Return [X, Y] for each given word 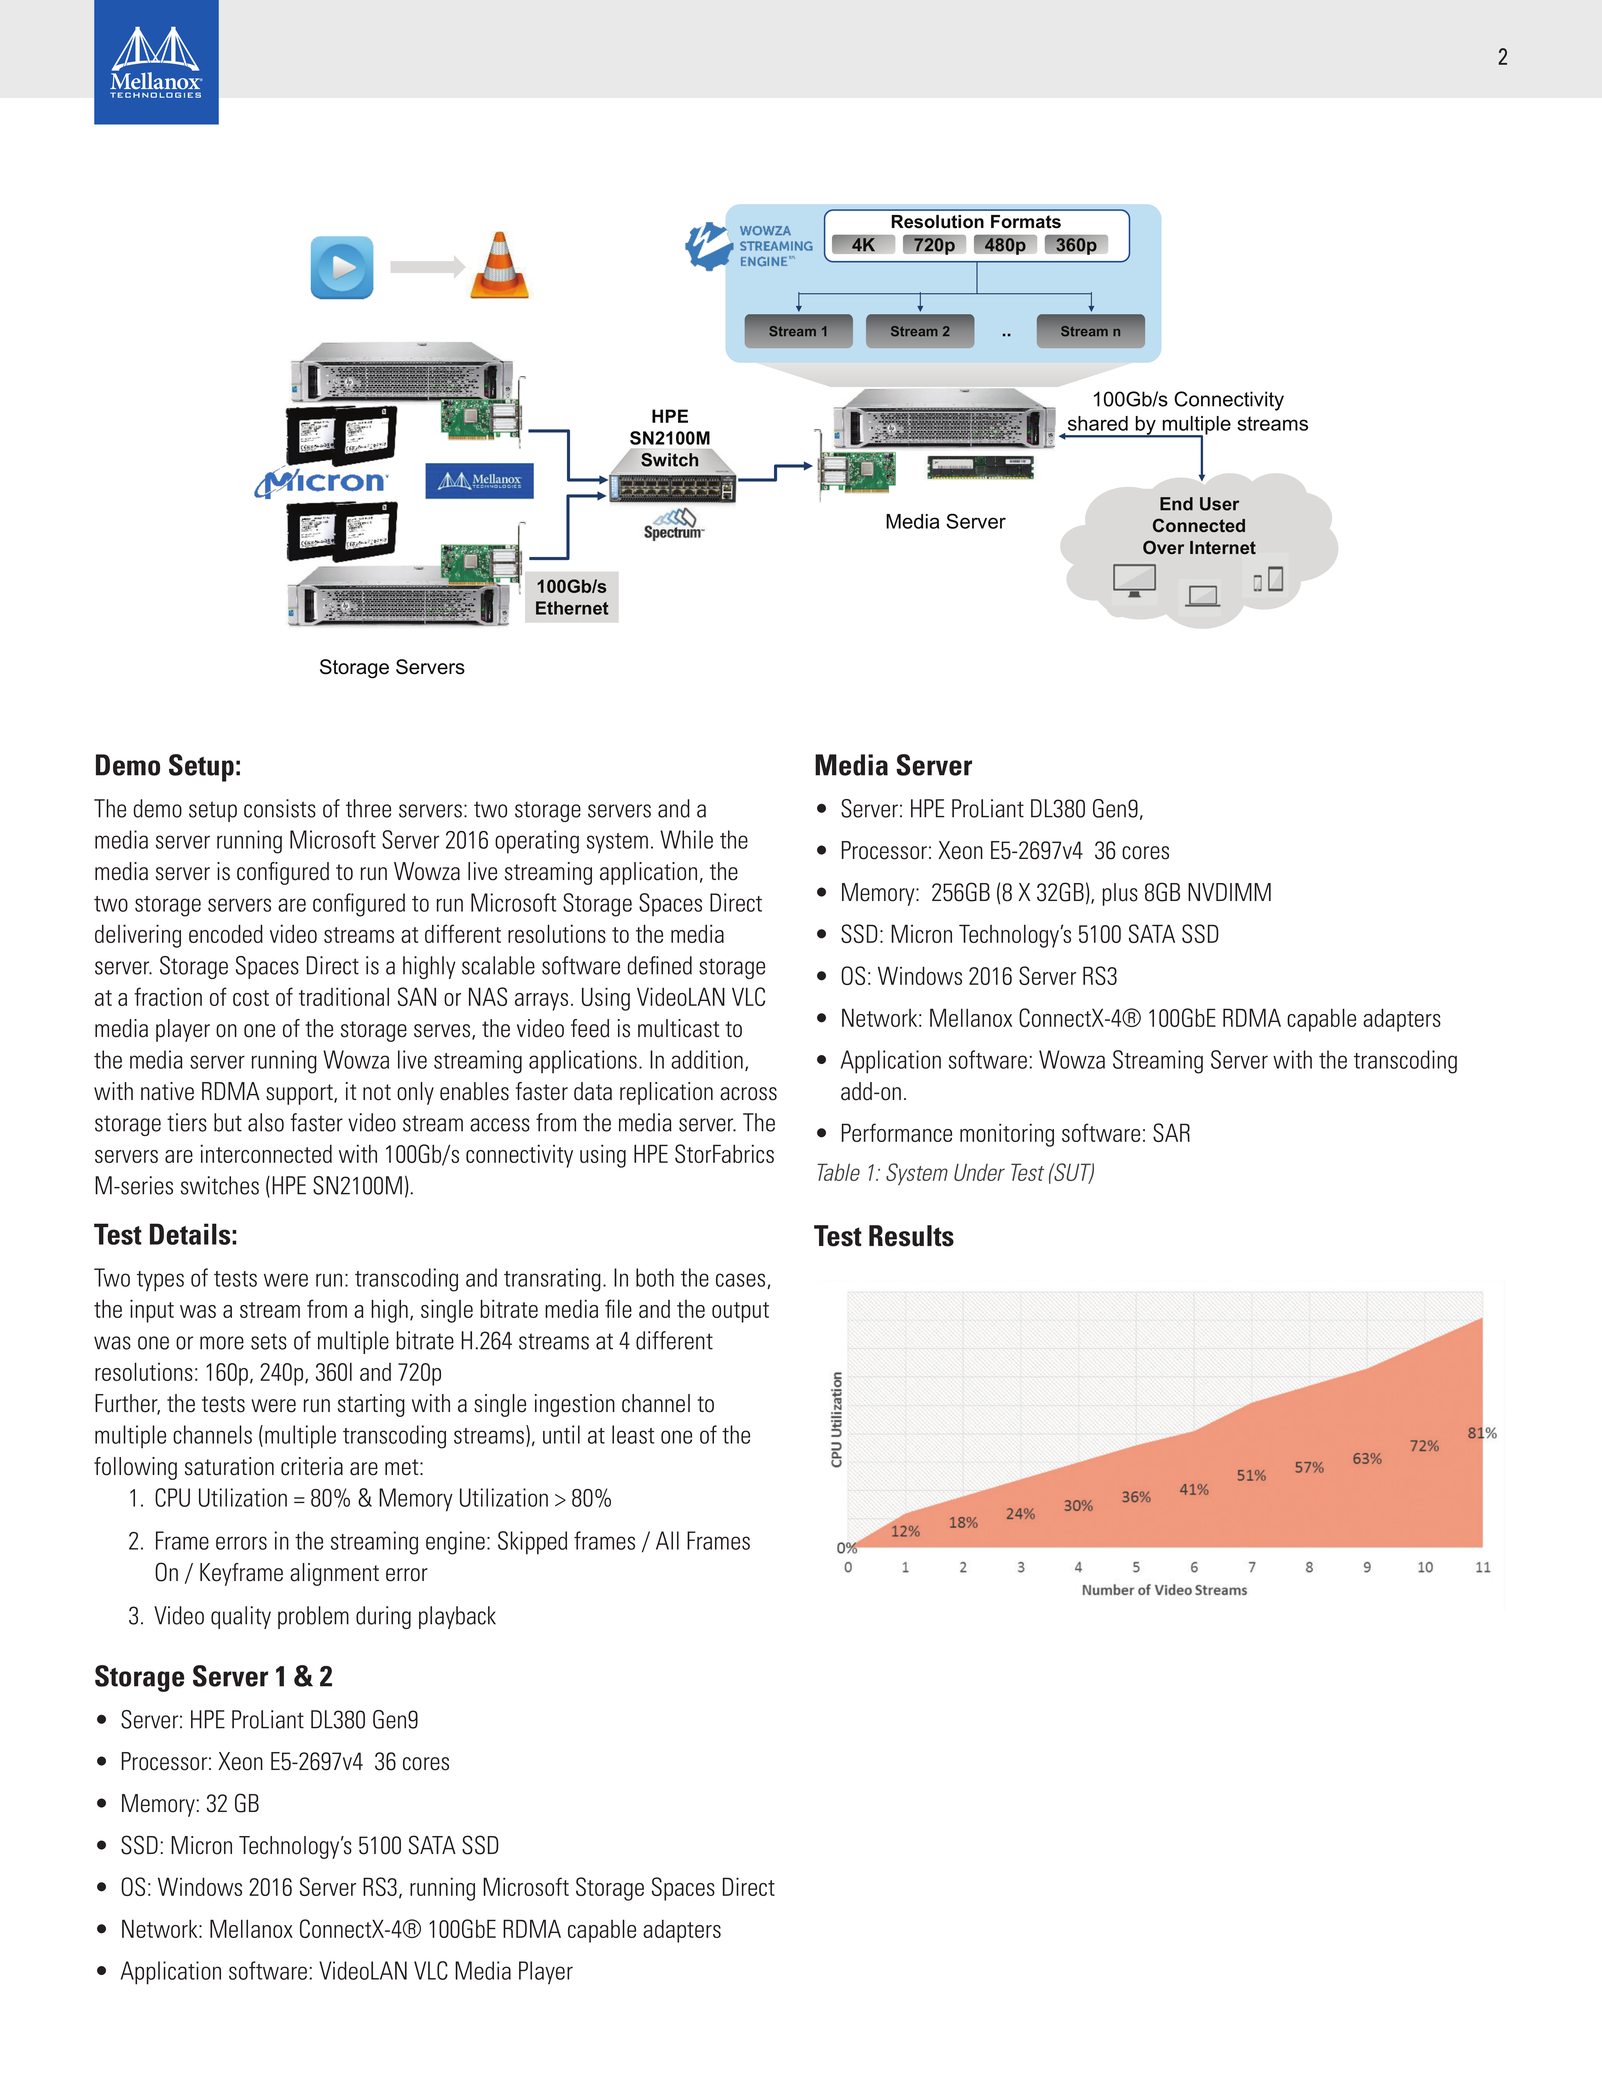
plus [1120, 894]
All [667, 1540]
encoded [226, 933]
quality [241, 1617]
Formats [1026, 222]
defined [660, 965]
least [633, 1434]
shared [1098, 423]
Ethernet [572, 608]
